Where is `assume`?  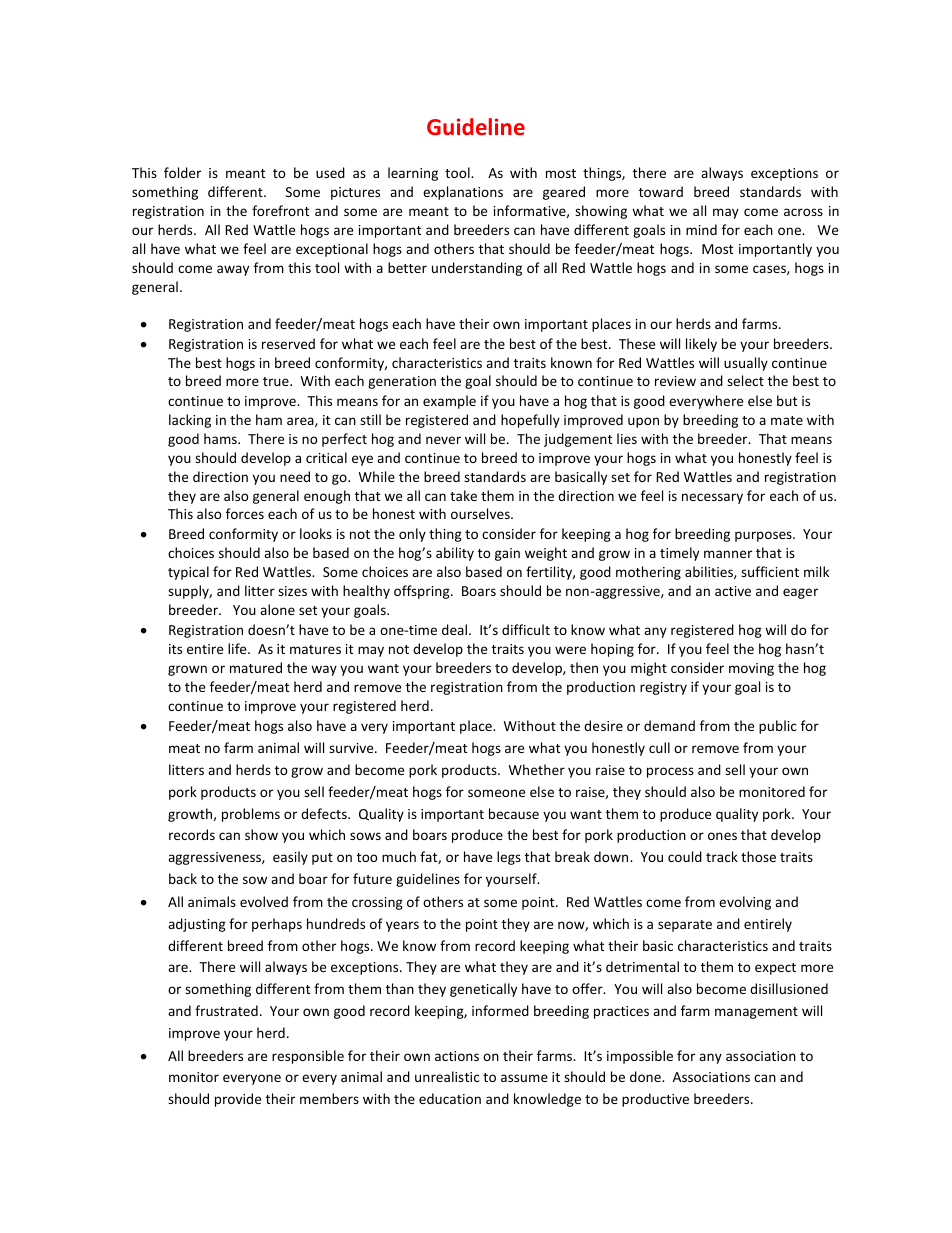
assume is located at coordinates (524, 1078).
